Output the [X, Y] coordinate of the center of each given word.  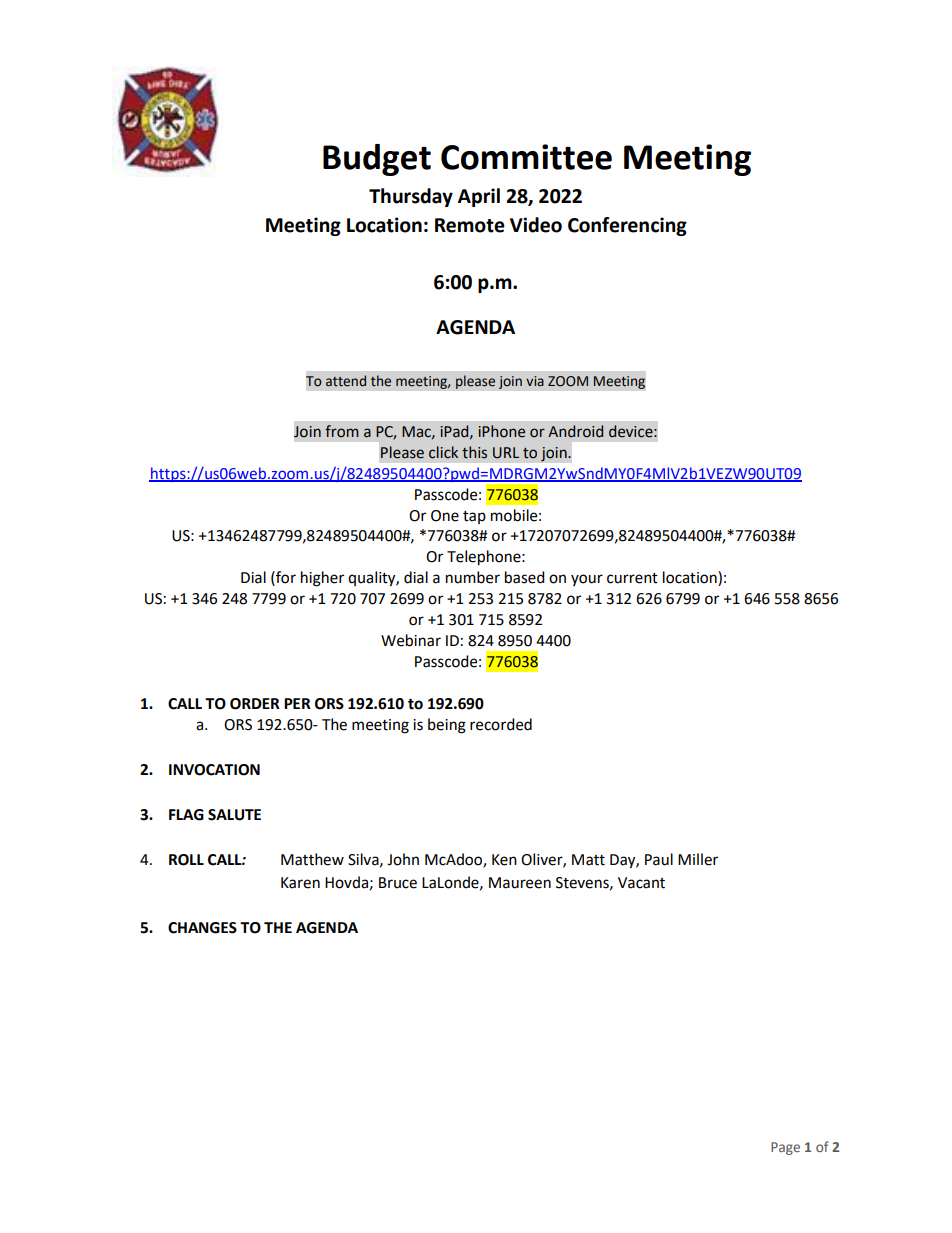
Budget [377, 160]
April [479, 197]
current [632, 578]
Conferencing [627, 226]
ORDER [255, 704]
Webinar [411, 640]
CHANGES [202, 928]
